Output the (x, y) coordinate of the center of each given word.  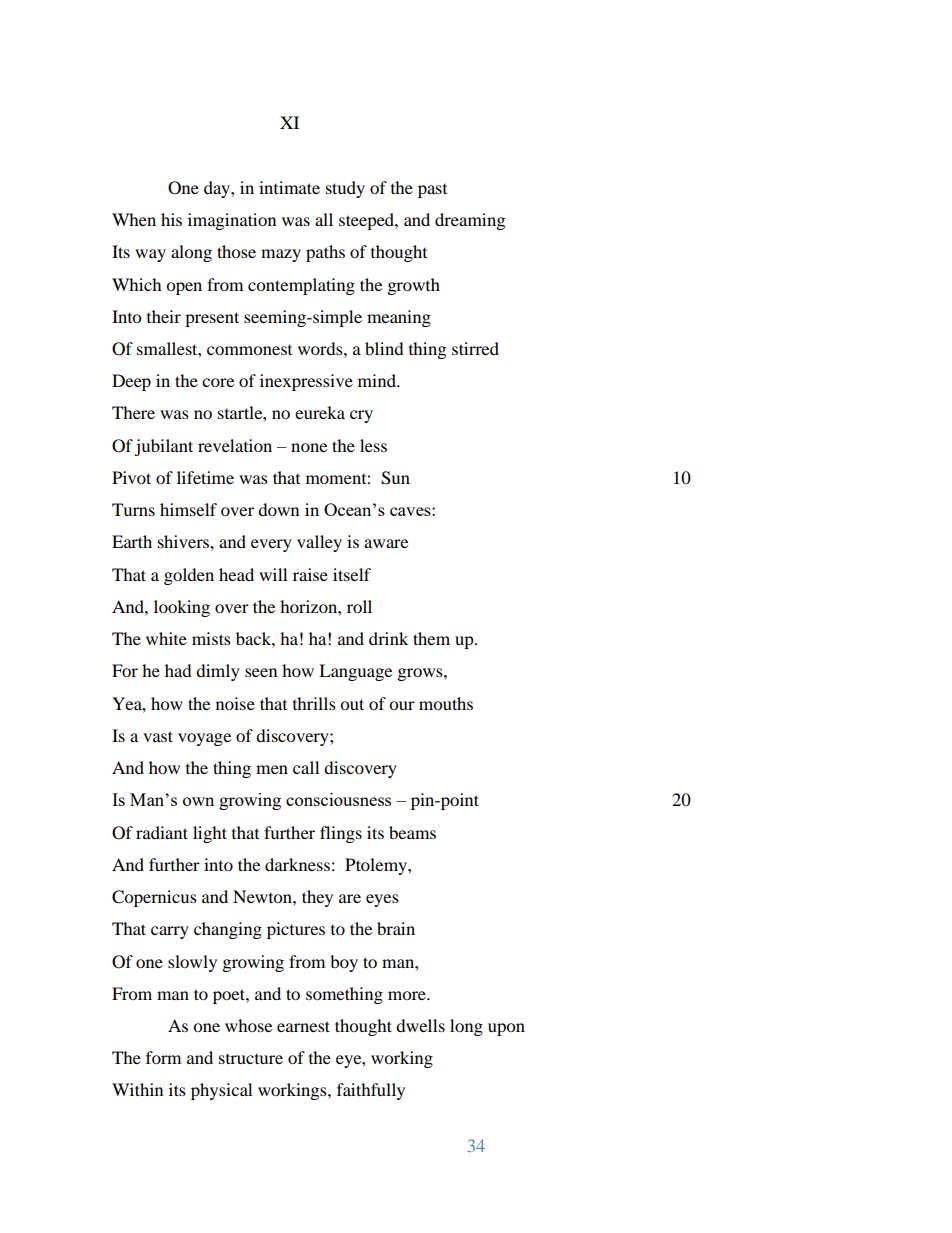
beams (412, 832)
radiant (162, 832)
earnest (303, 1026)
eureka (320, 412)
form (163, 1057)
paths (325, 253)
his (171, 219)
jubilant (163, 447)
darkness (297, 864)
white (166, 638)
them (431, 638)
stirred (475, 348)
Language (355, 672)
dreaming (470, 221)
